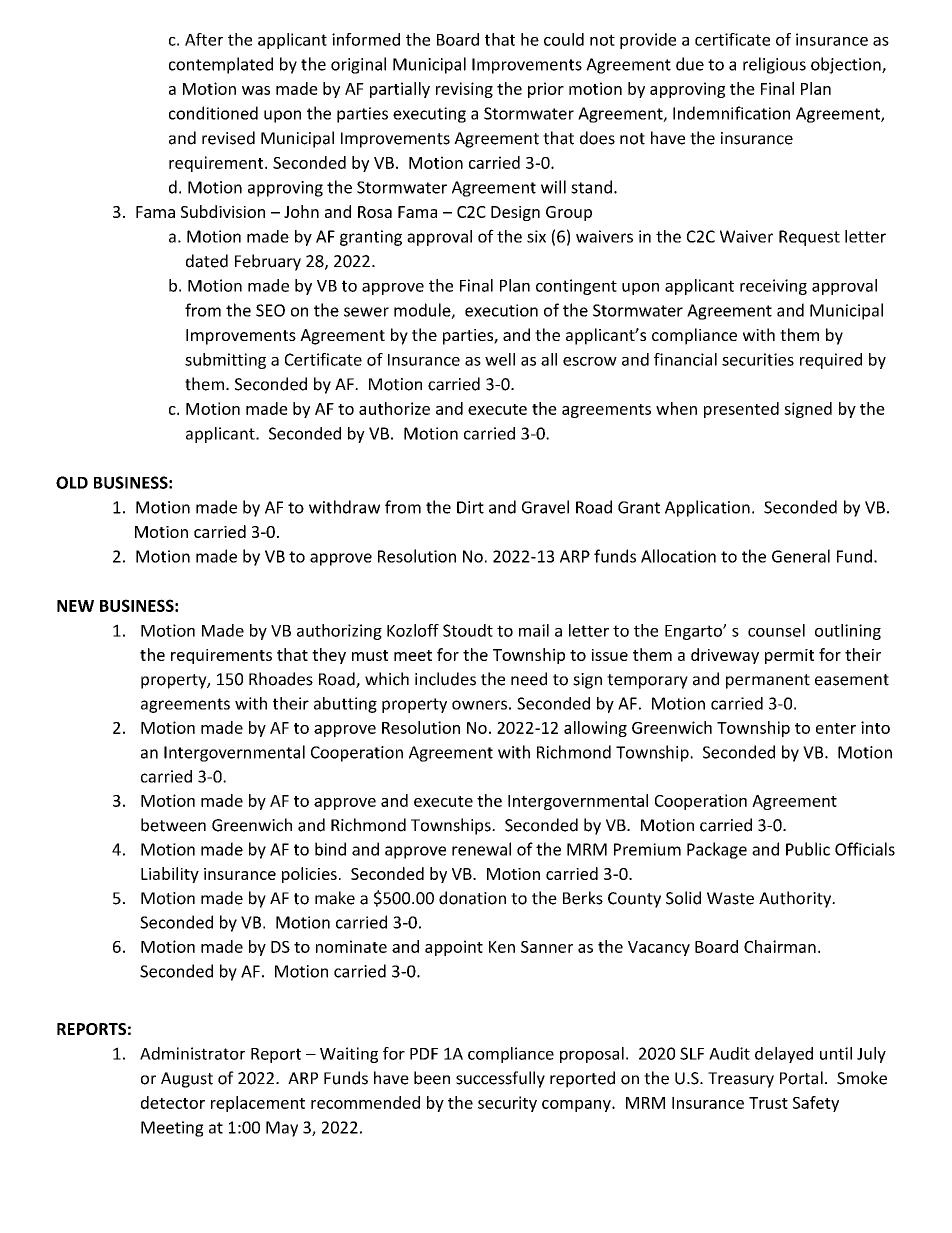  I want to click on renewal, so click(481, 849).
